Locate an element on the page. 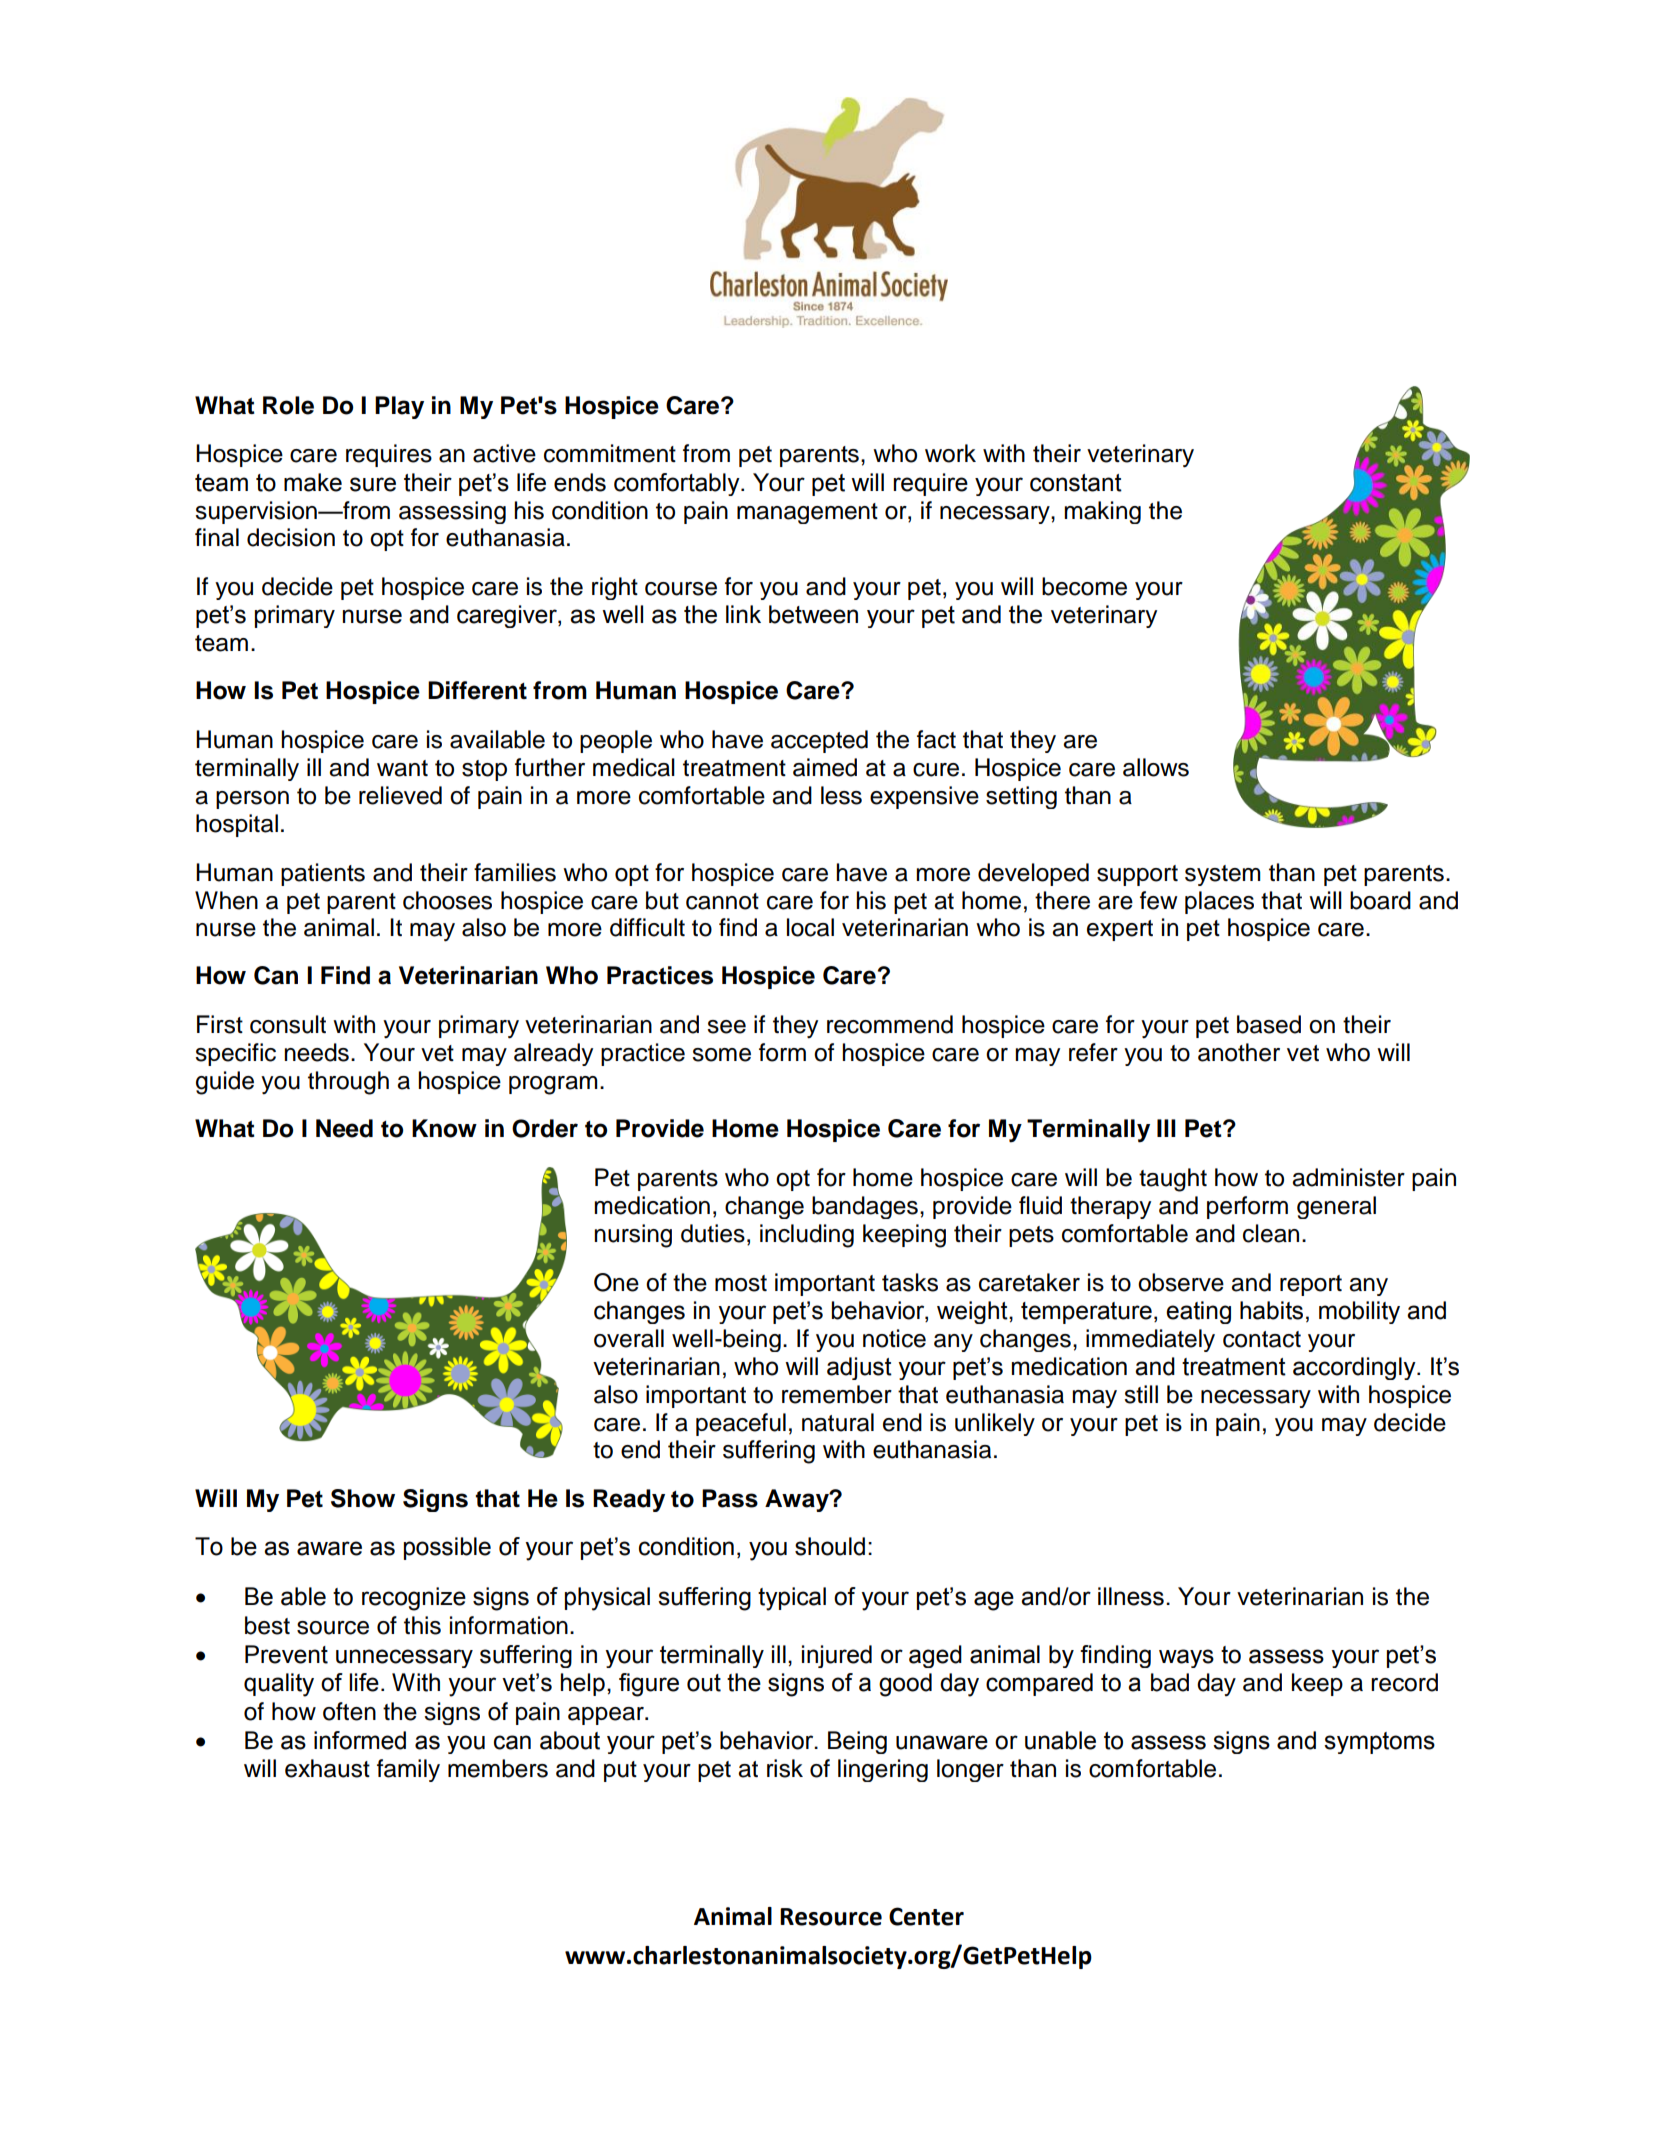 The width and height of the document is (1658, 2146). sure is located at coordinates (373, 484).
